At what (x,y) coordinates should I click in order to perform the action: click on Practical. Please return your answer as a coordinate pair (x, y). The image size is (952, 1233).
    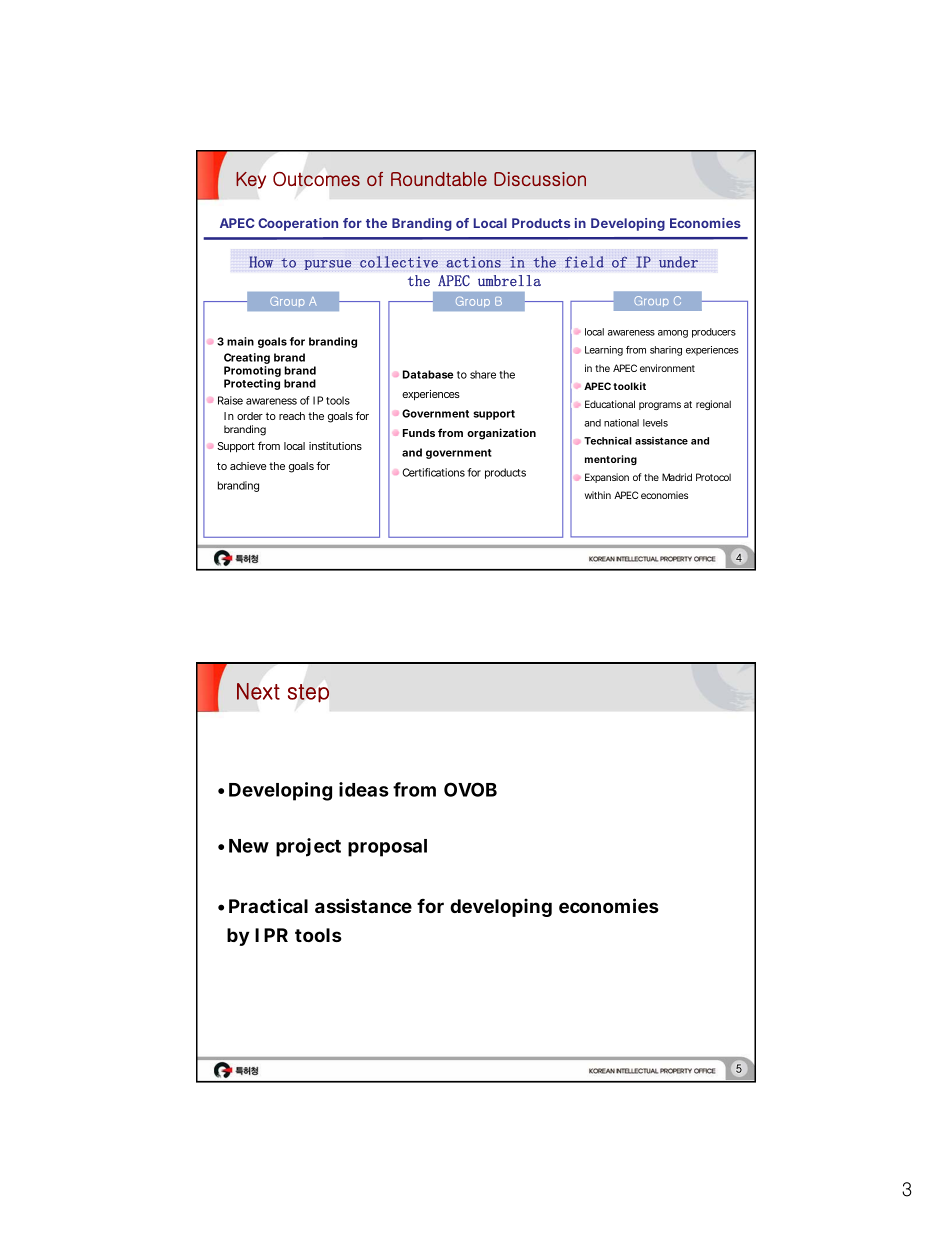
    Looking at the image, I should click on (268, 905).
